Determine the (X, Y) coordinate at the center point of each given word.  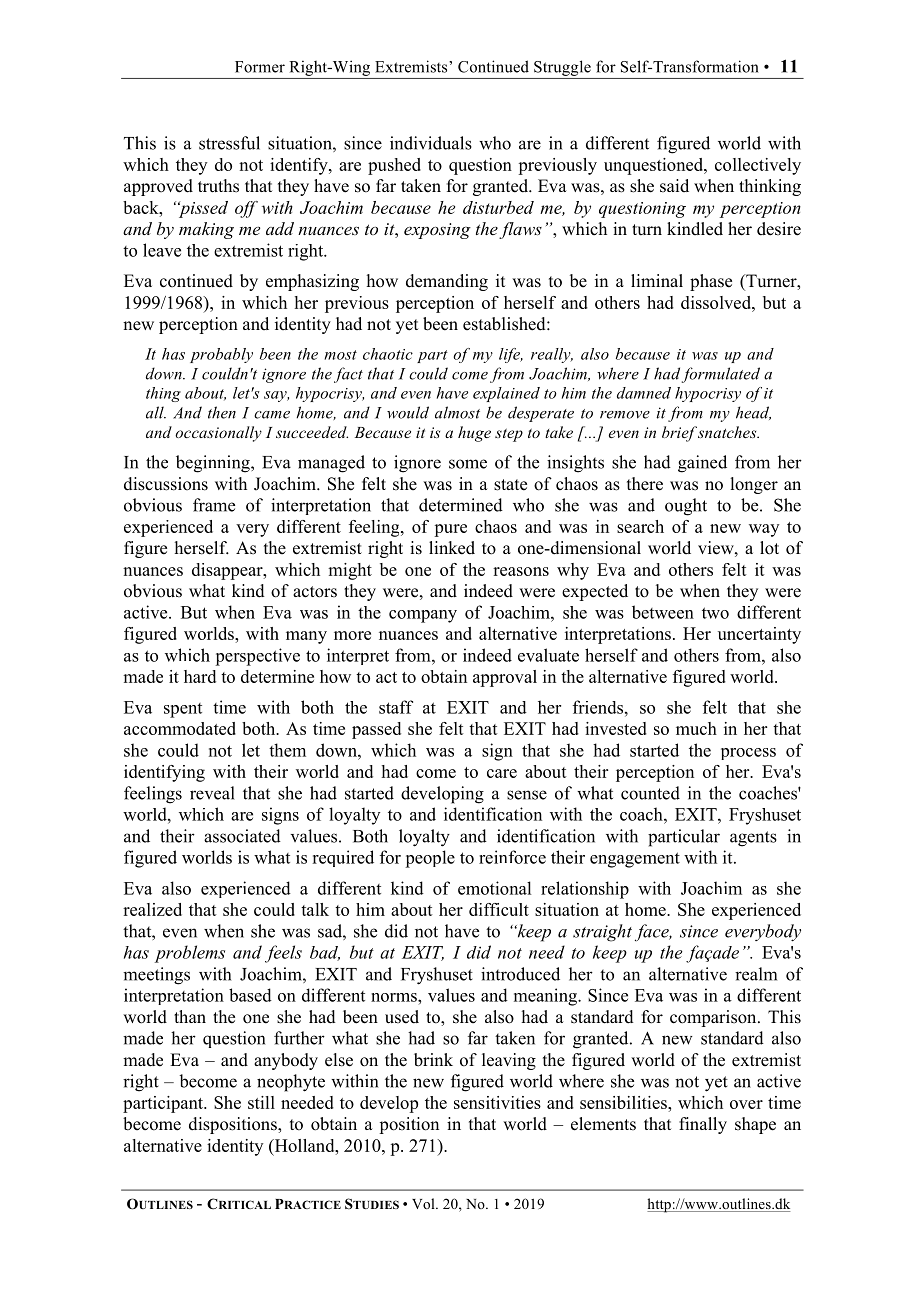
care (502, 773)
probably (221, 355)
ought (686, 507)
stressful (229, 143)
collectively (758, 166)
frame (214, 505)
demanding (447, 282)
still (261, 1102)
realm (756, 974)
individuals (431, 143)
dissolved (717, 302)
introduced (520, 974)
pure (450, 530)
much (696, 728)
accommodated (180, 728)
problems (190, 954)
